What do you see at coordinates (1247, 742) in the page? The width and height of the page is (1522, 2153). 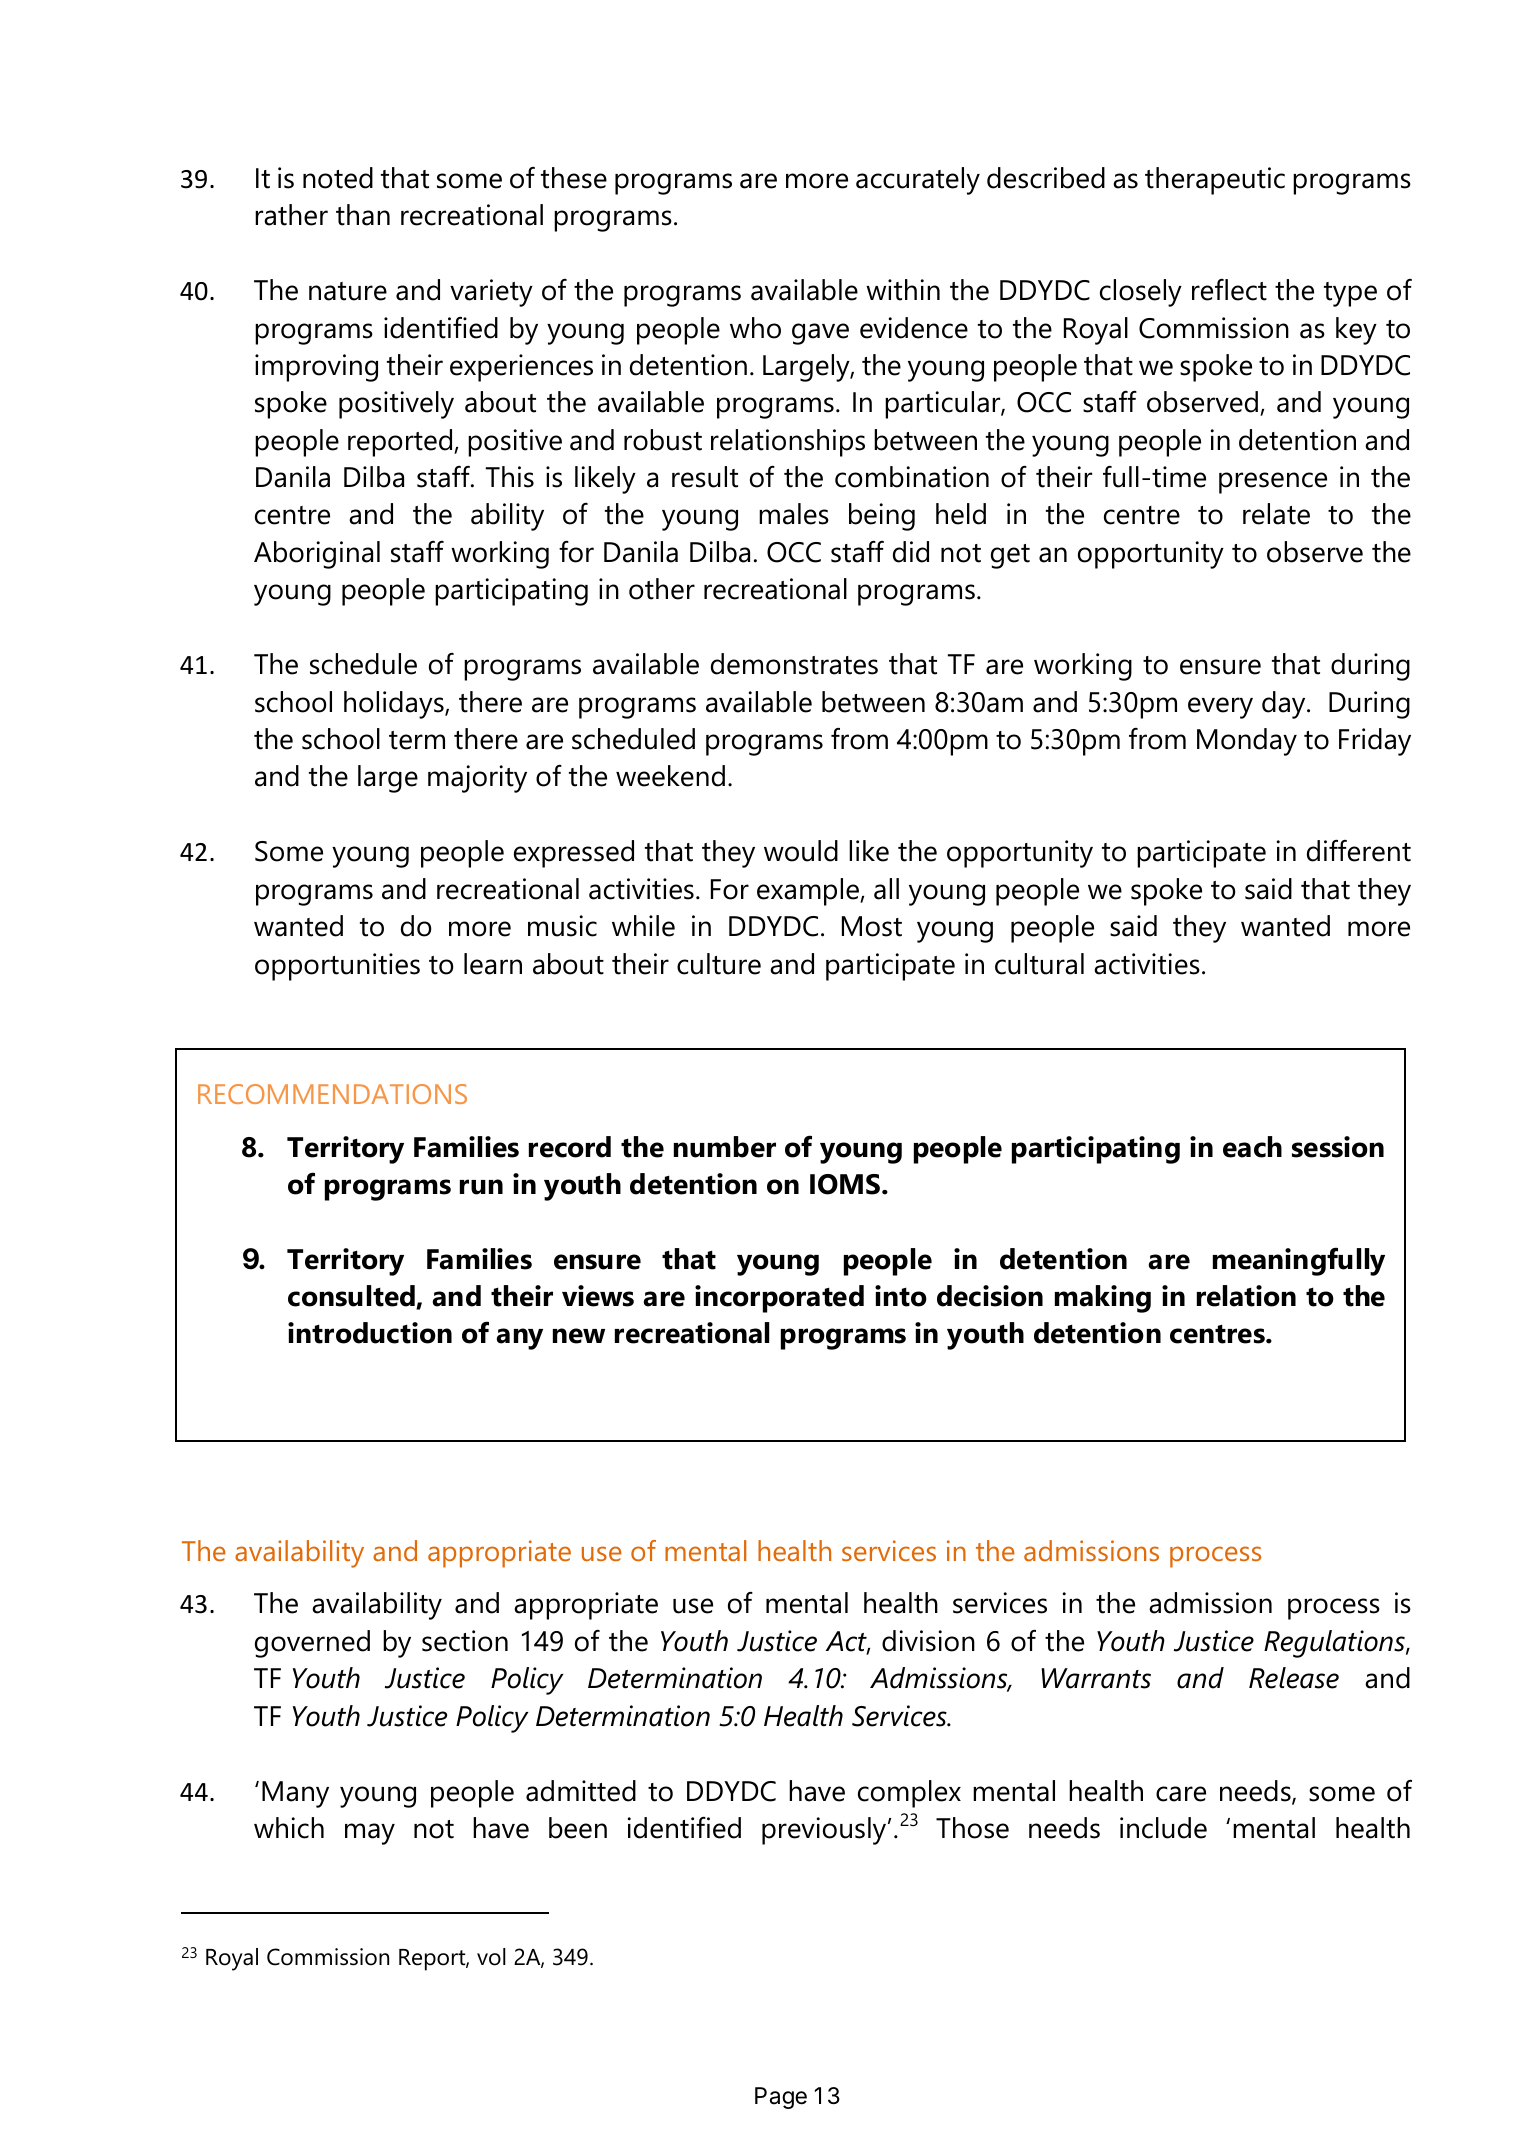 I see `Monday` at bounding box center [1247, 742].
